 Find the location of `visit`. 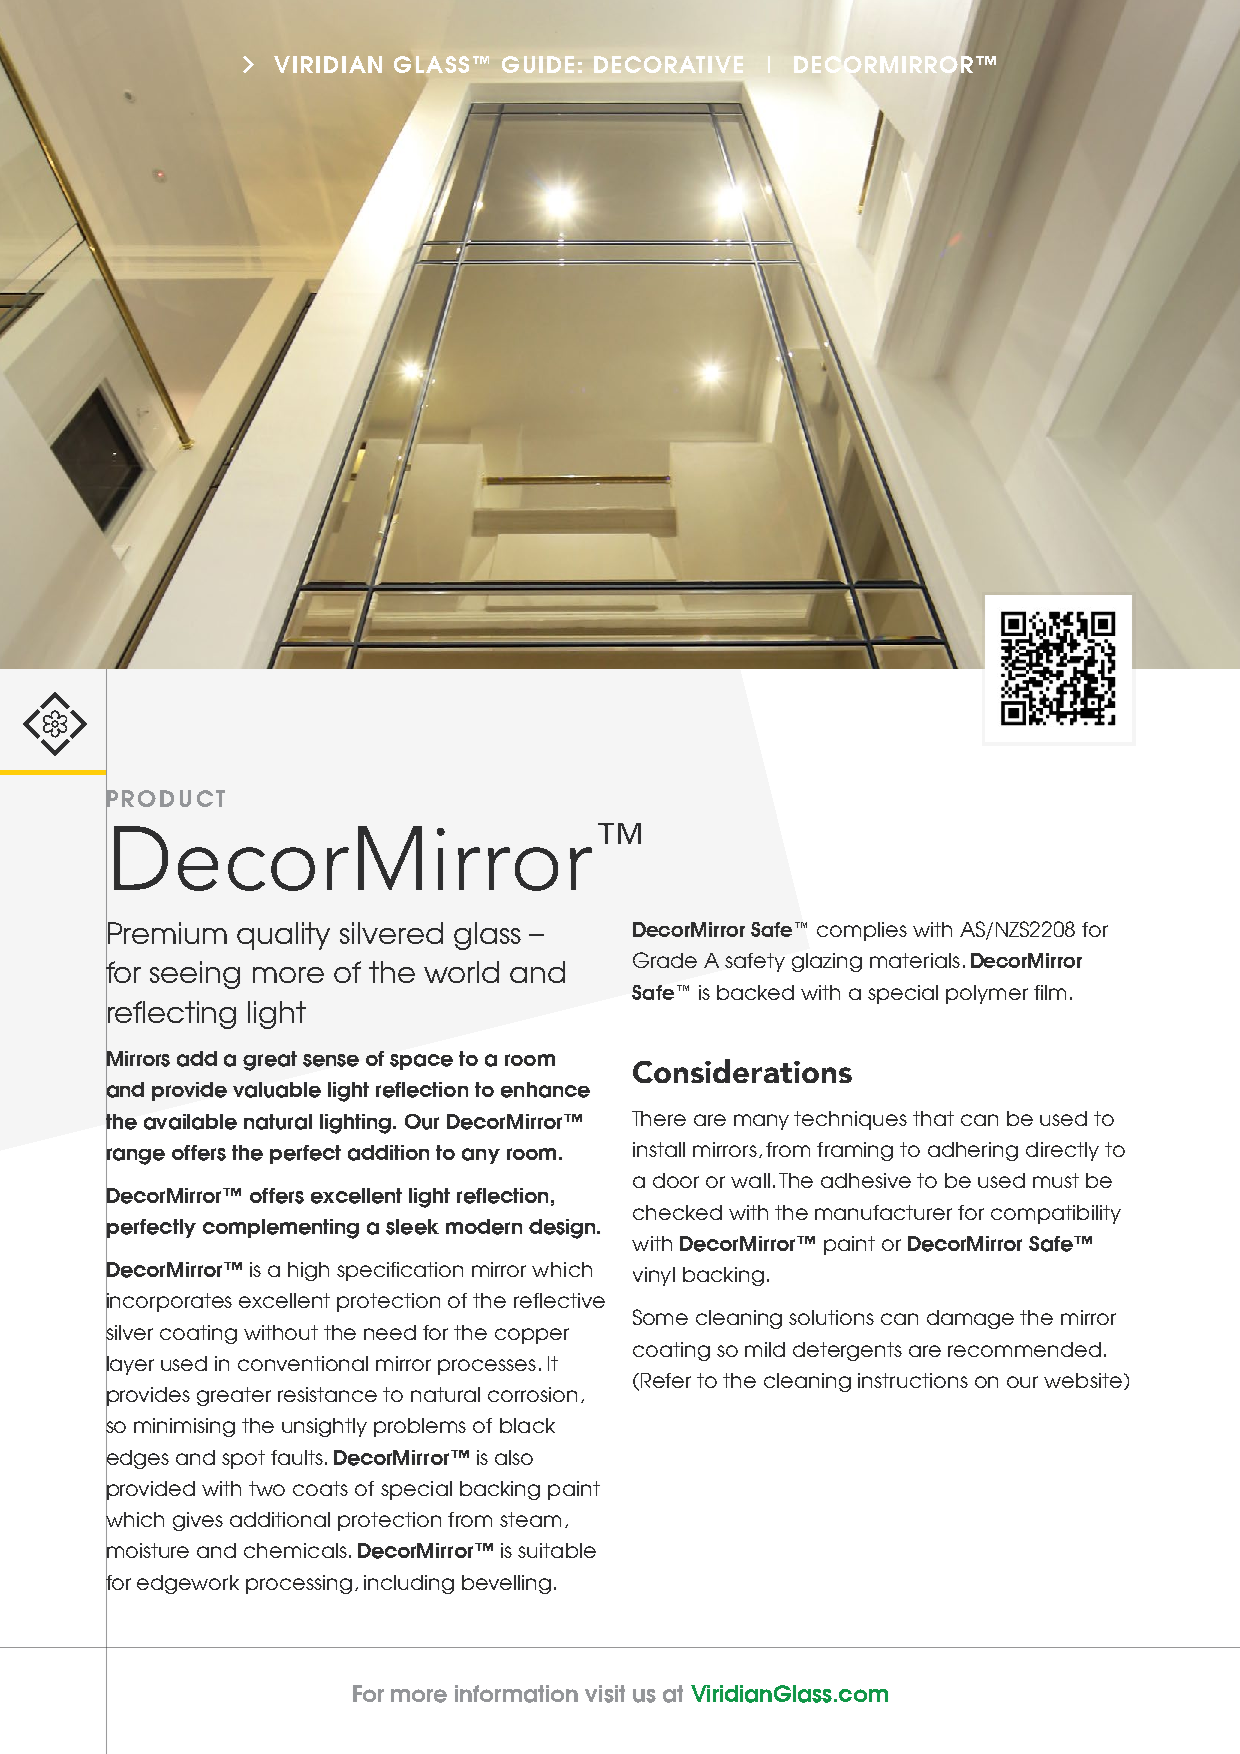

visit is located at coordinates (605, 1694).
